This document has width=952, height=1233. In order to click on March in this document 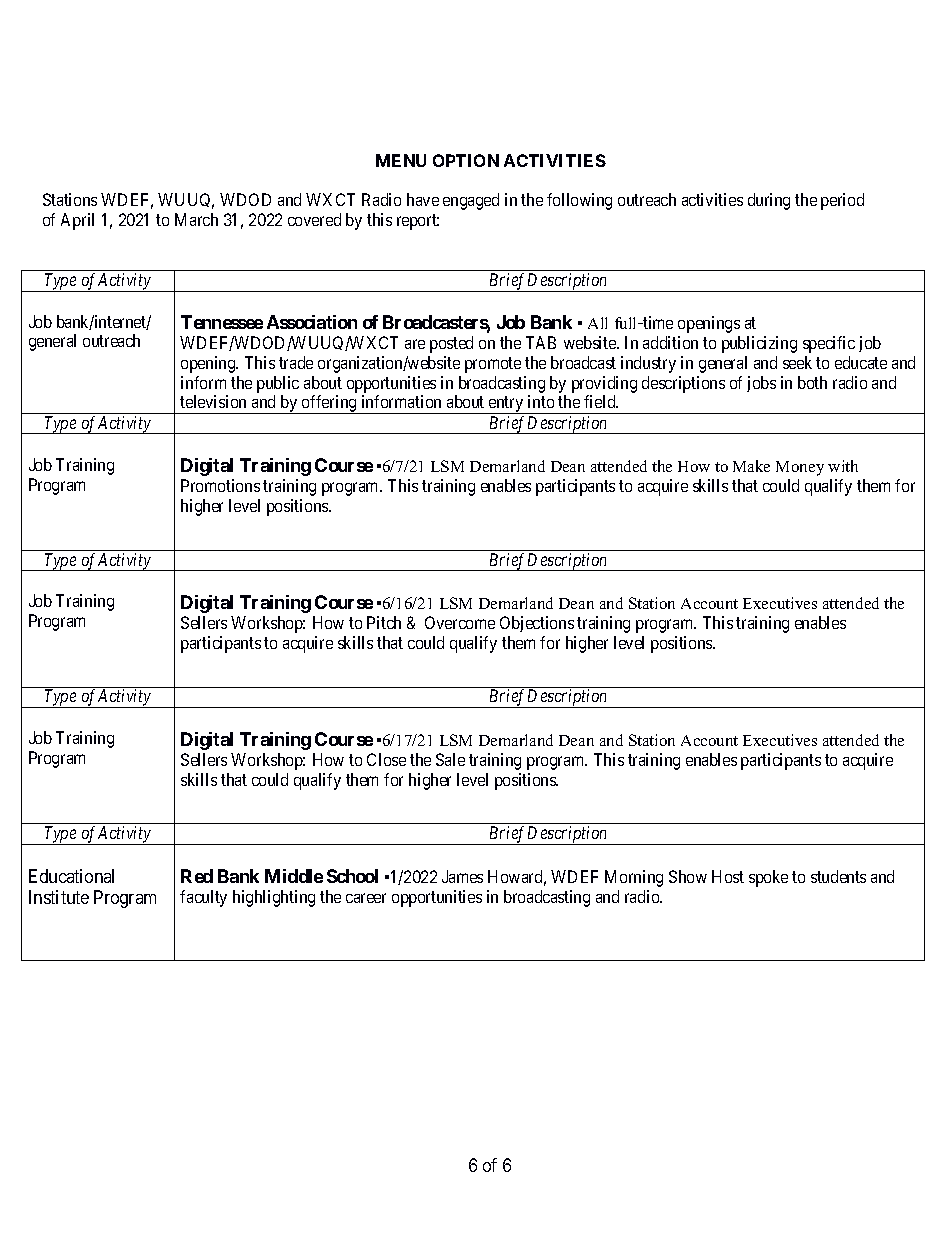, I will do `click(196, 219)`.
